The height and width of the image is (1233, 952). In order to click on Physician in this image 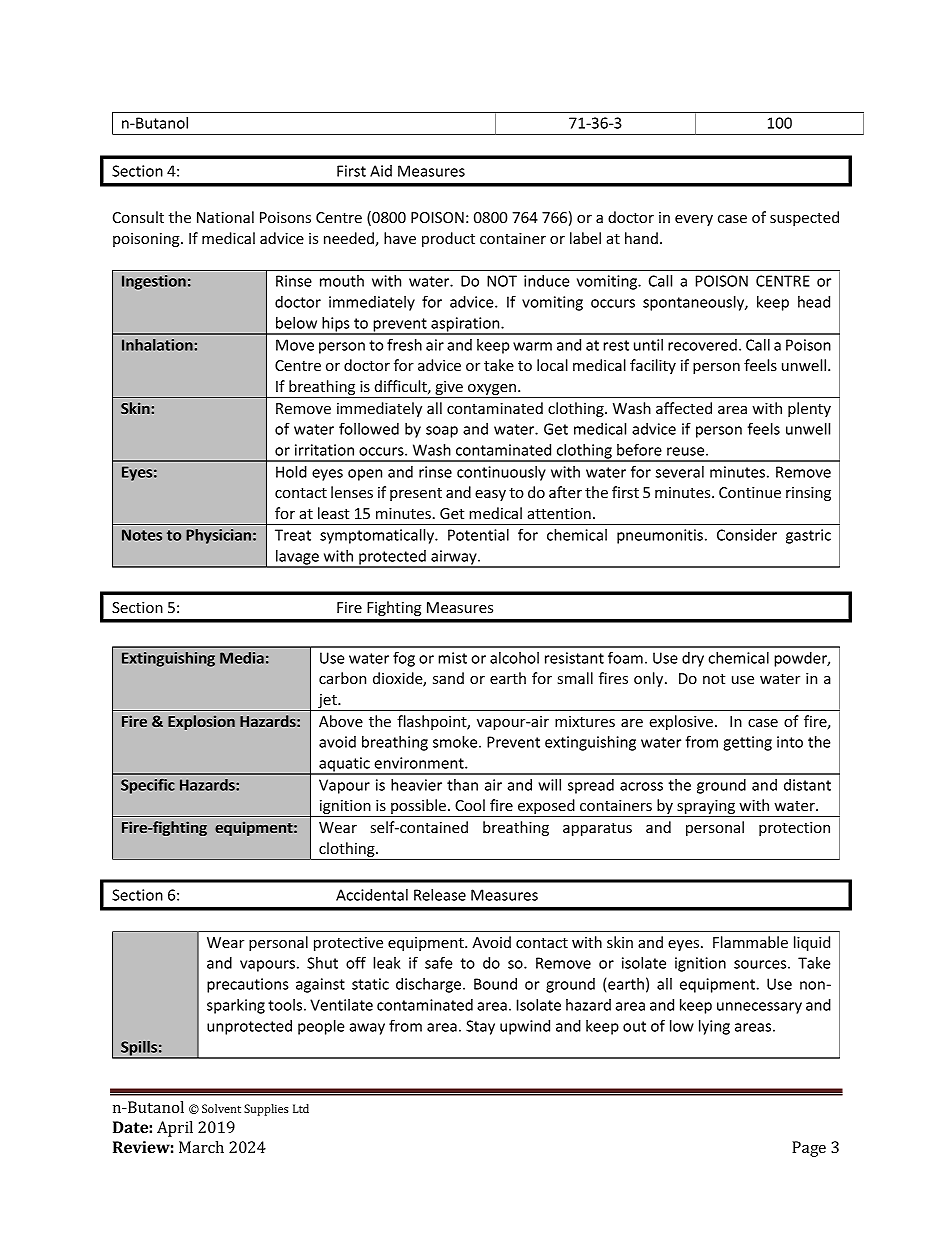, I will do `click(218, 536)`.
